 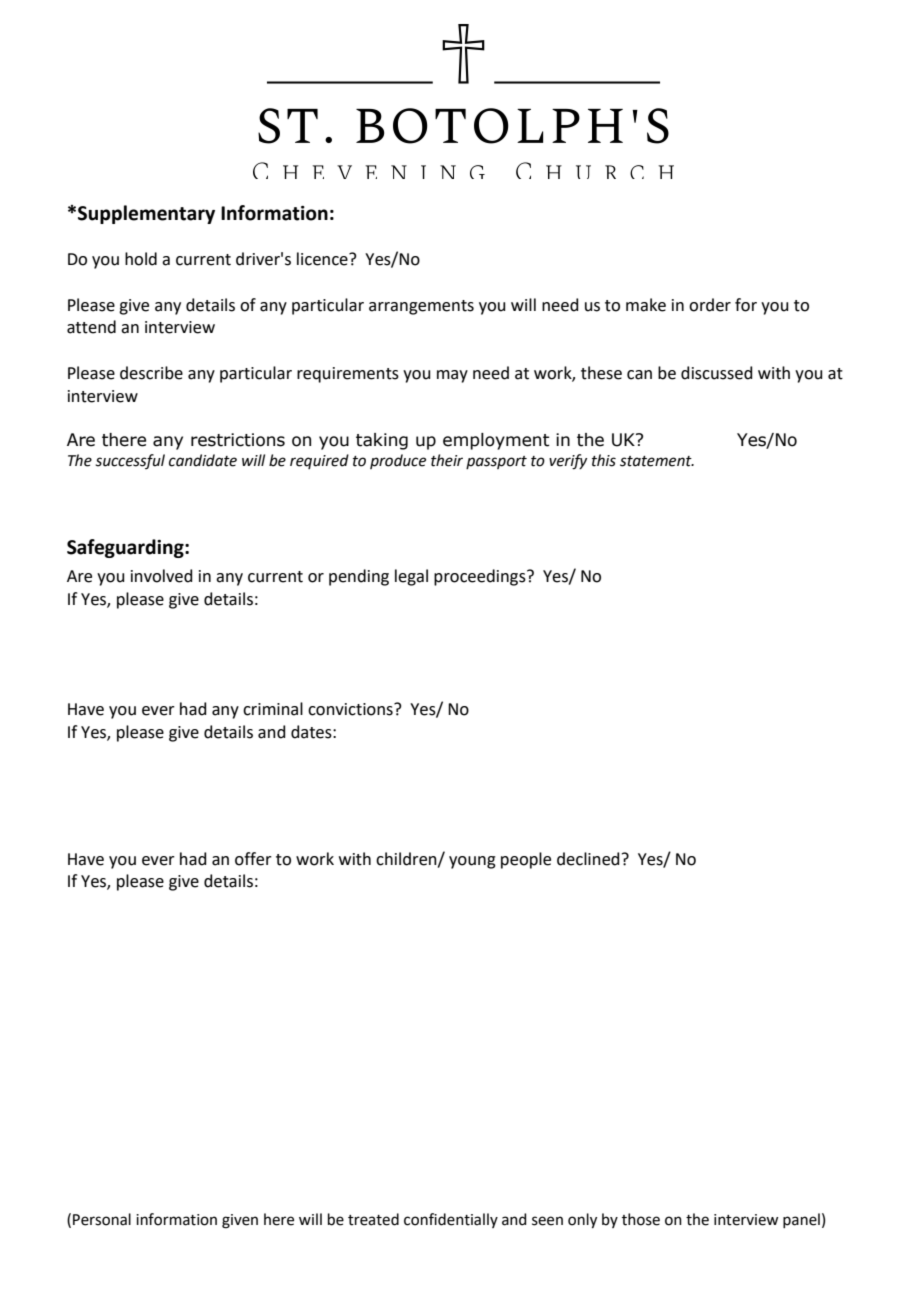 What do you see at coordinates (102, 1219) in the document?
I see `Personal` at bounding box center [102, 1219].
